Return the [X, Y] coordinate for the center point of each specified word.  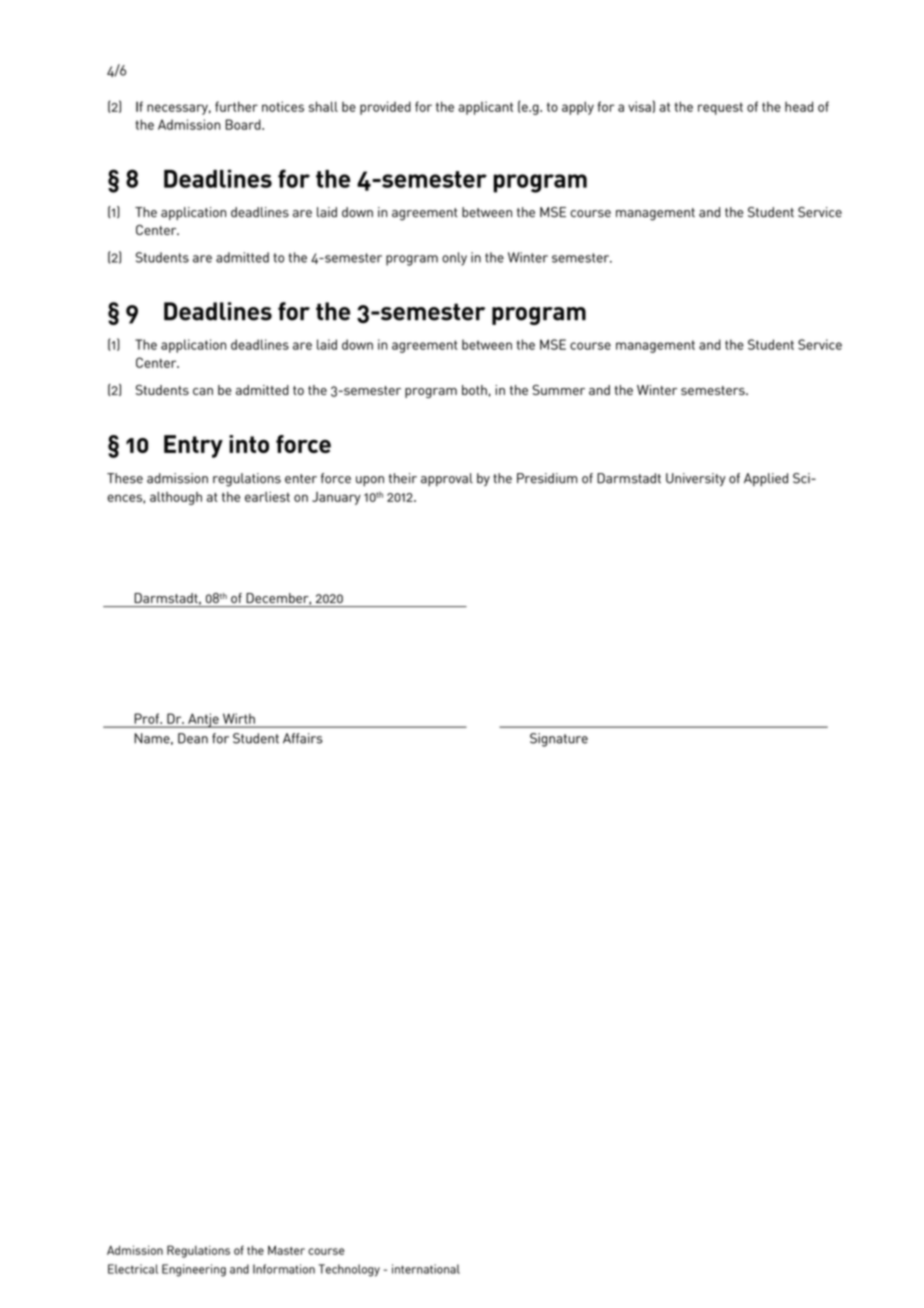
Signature [559, 740]
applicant [485, 108]
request [720, 108]
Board [244, 124]
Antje [203, 720]
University [696, 479]
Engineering [194, 1270]
